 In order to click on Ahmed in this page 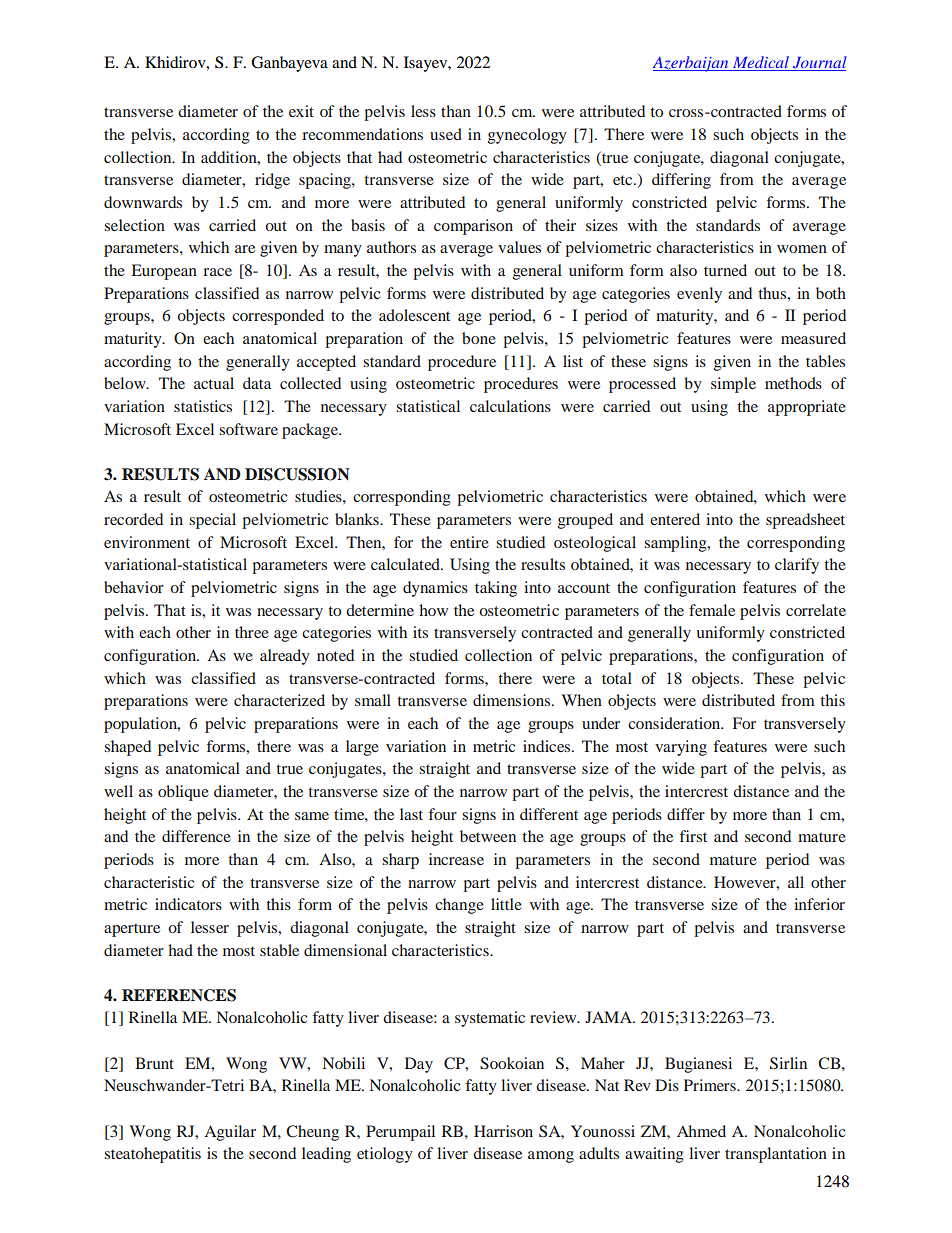, I will do `click(701, 1131)`.
